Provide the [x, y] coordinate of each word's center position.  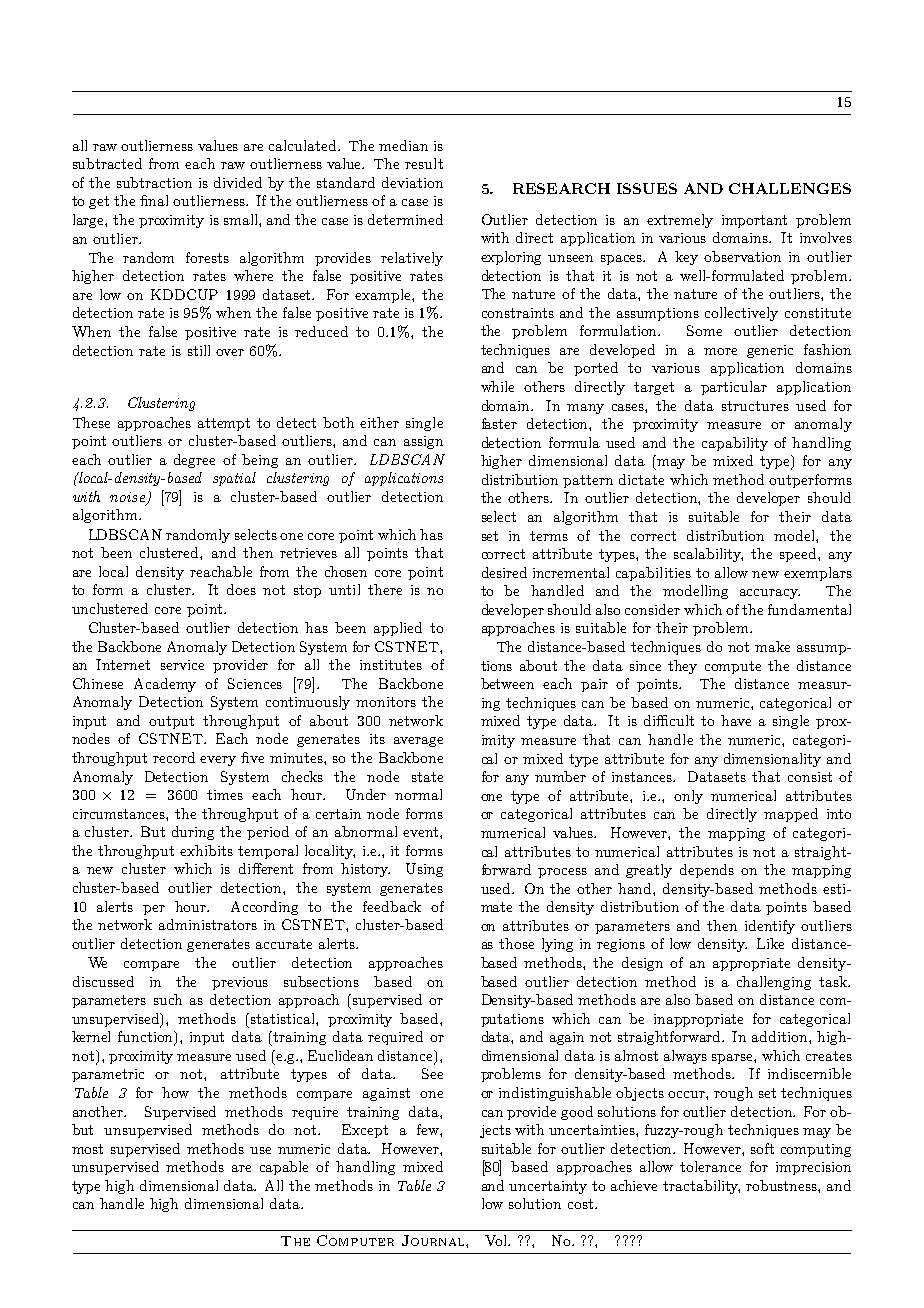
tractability [701, 1187]
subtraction [154, 182]
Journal [434, 1240]
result [424, 163]
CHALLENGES [790, 188]
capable [284, 1168]
